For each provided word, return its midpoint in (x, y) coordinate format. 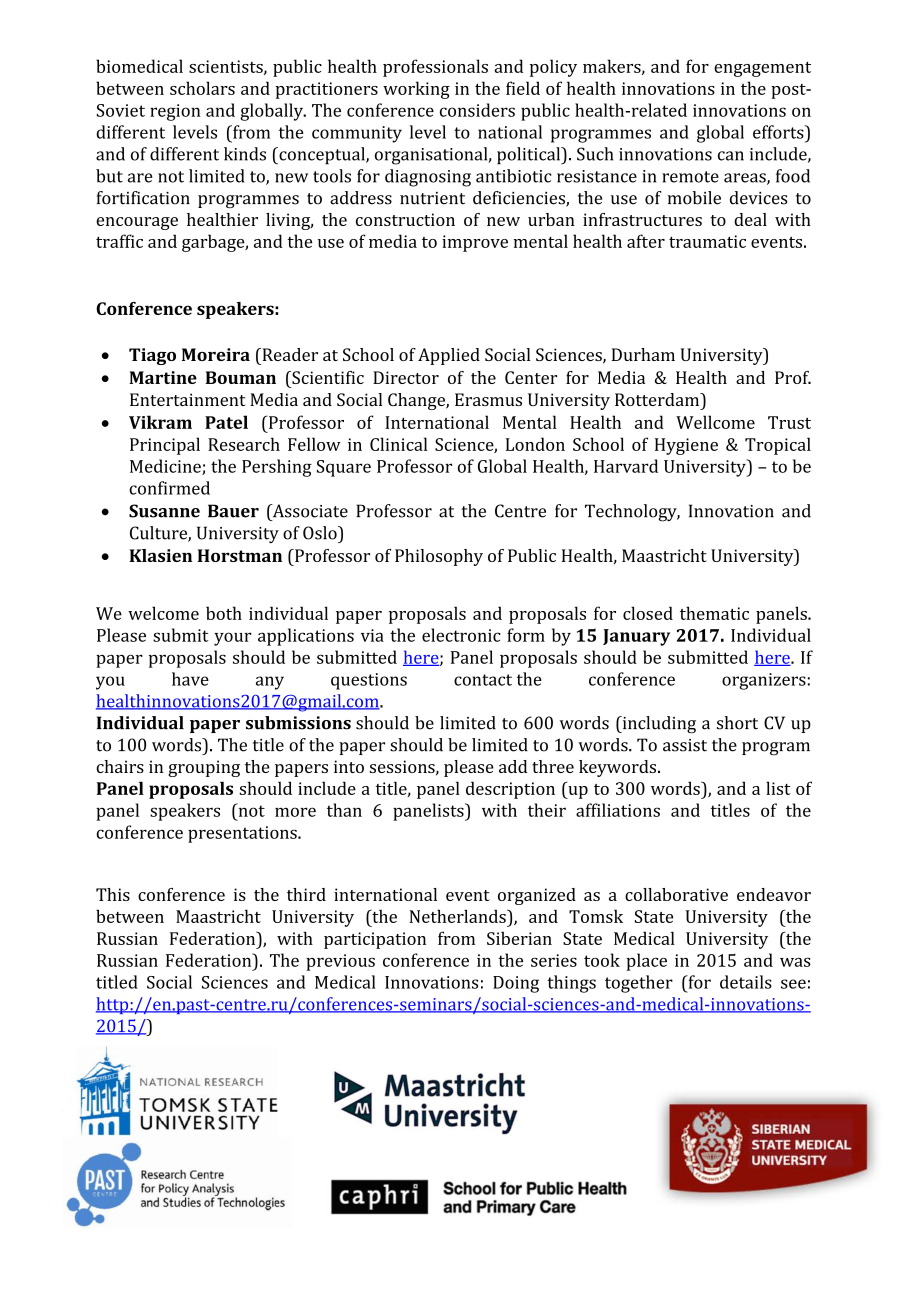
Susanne (164, 511)
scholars (202, 88)
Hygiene (686, 446)
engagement (762, 69)
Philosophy (439, 557)
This (113, 894)
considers (477, 110)
